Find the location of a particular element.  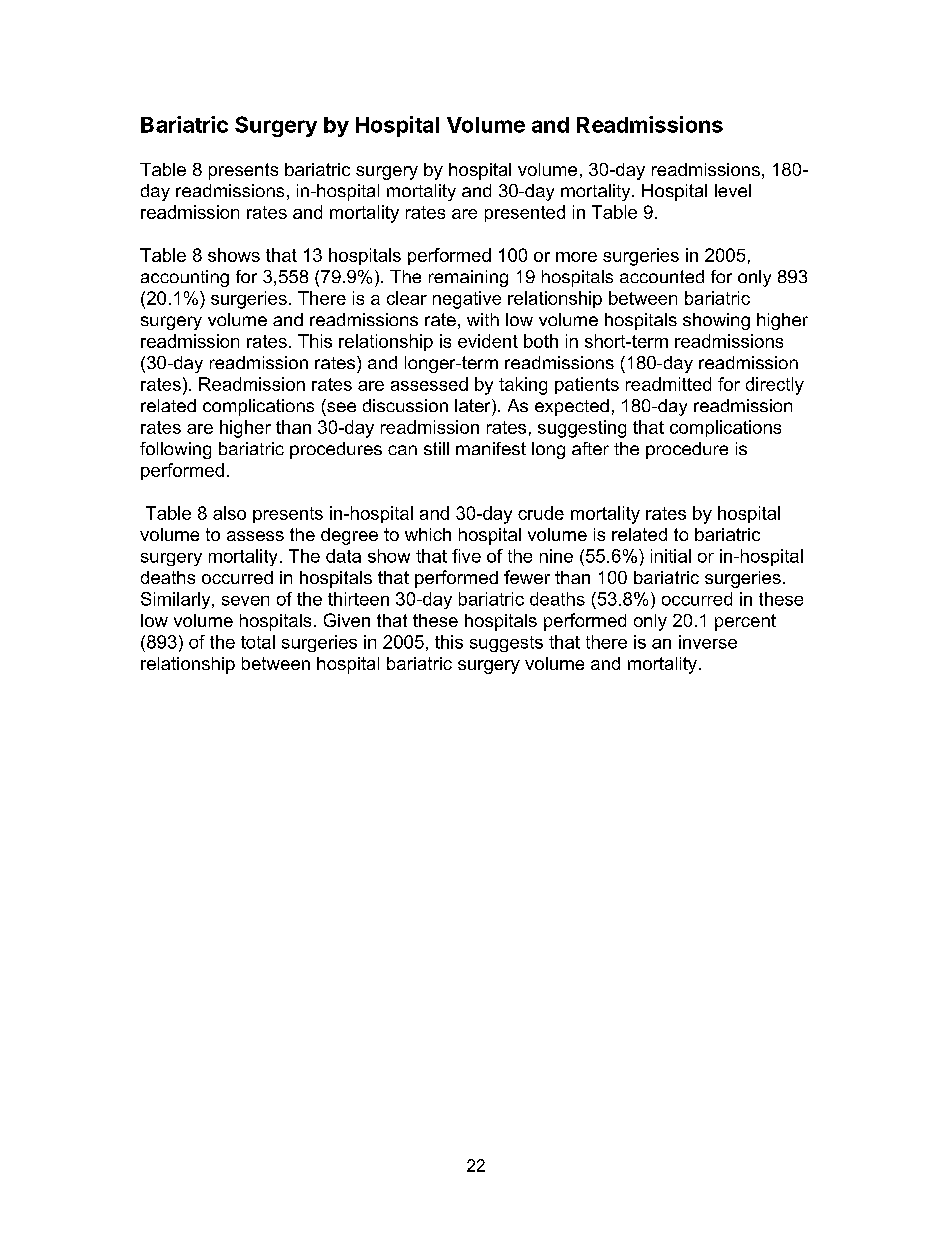

level is located at coordinates (733, 190).
